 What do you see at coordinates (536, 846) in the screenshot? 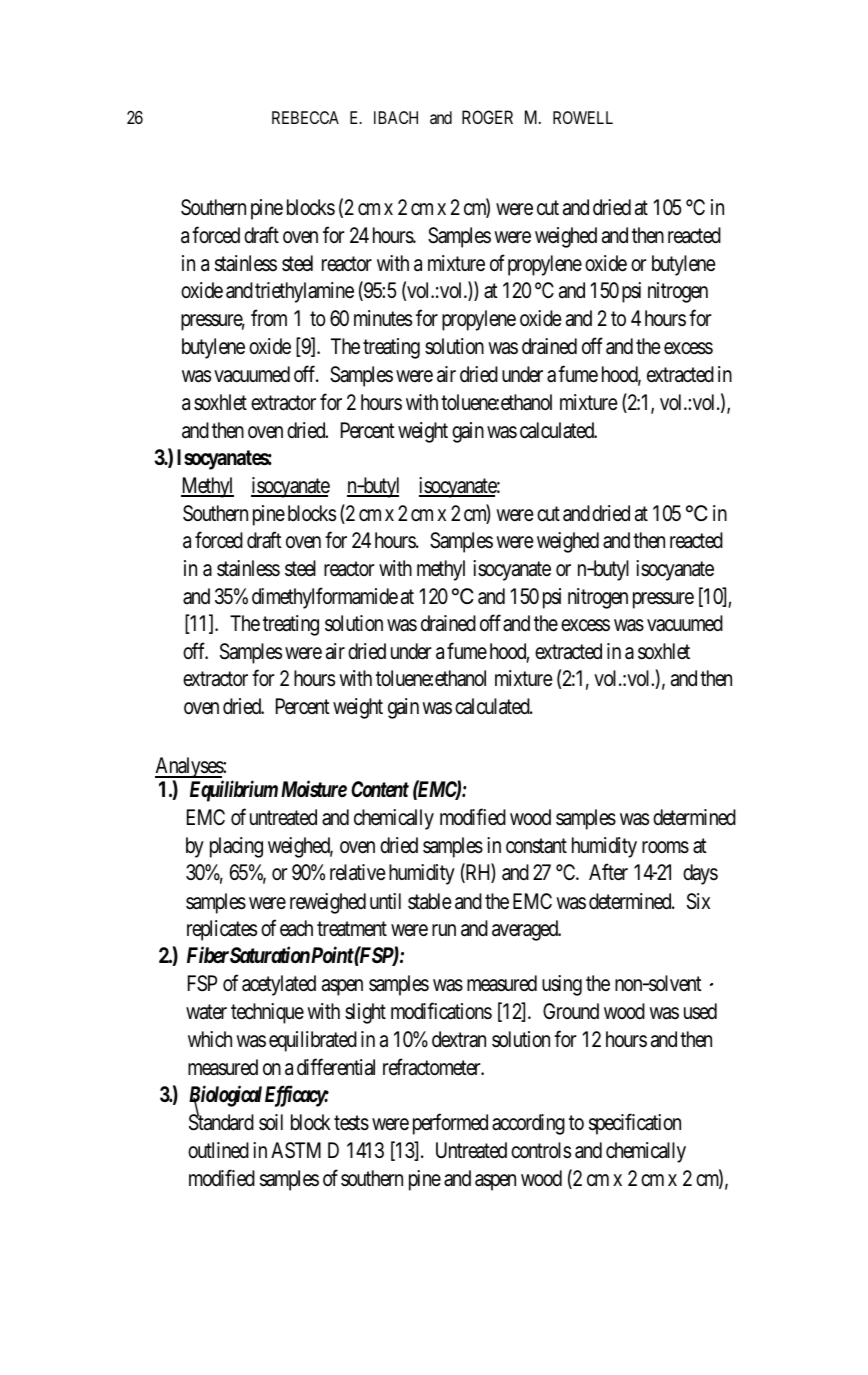
I see `constant` at bounding box center [536, 846].
